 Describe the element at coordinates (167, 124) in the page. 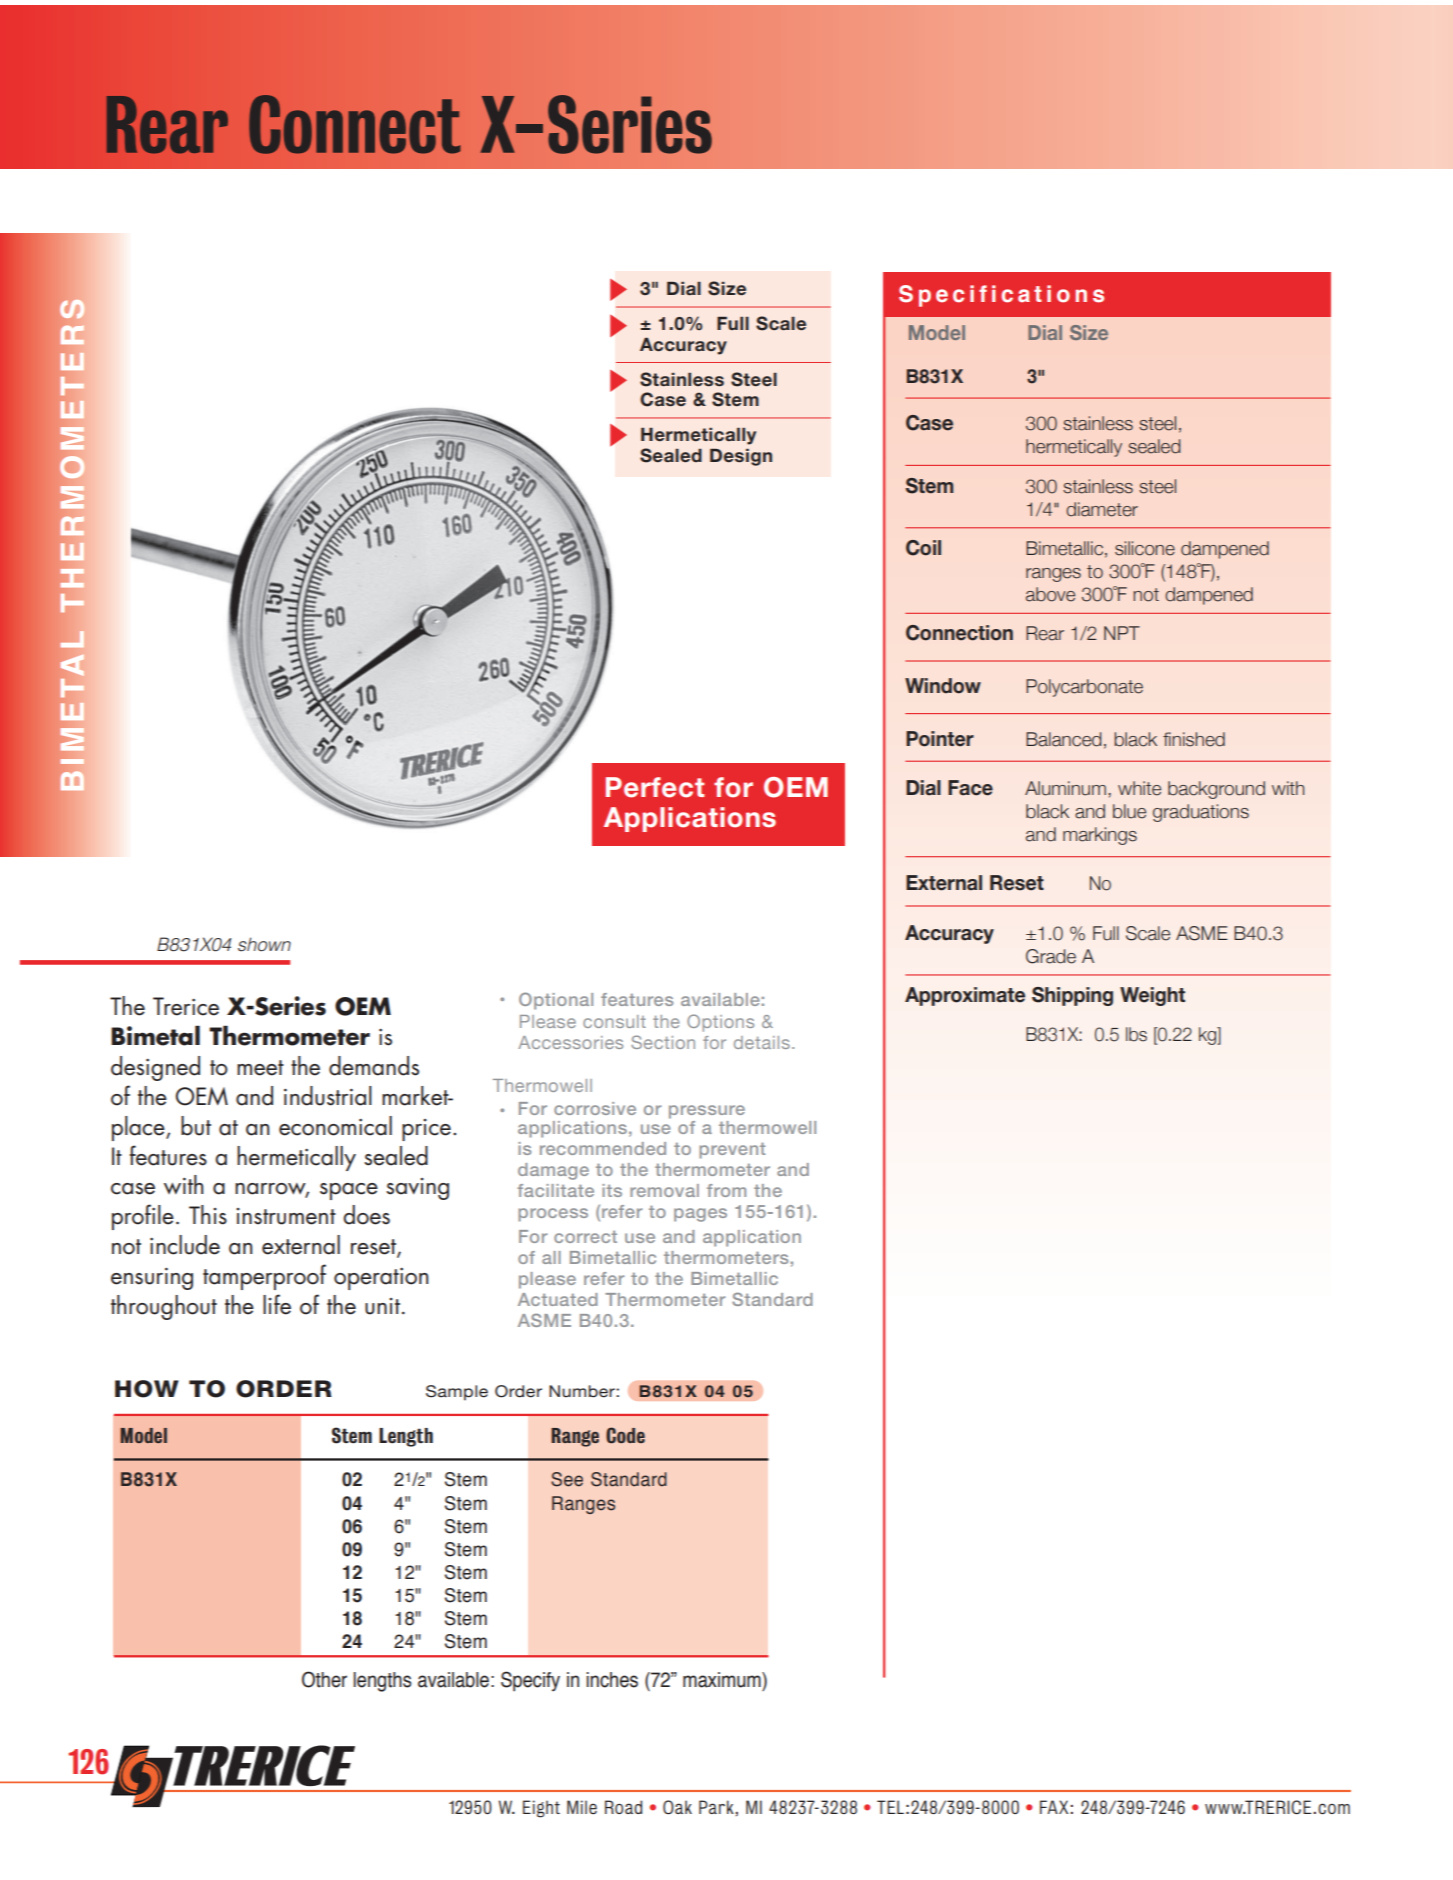

I see `Rear` at that location.
